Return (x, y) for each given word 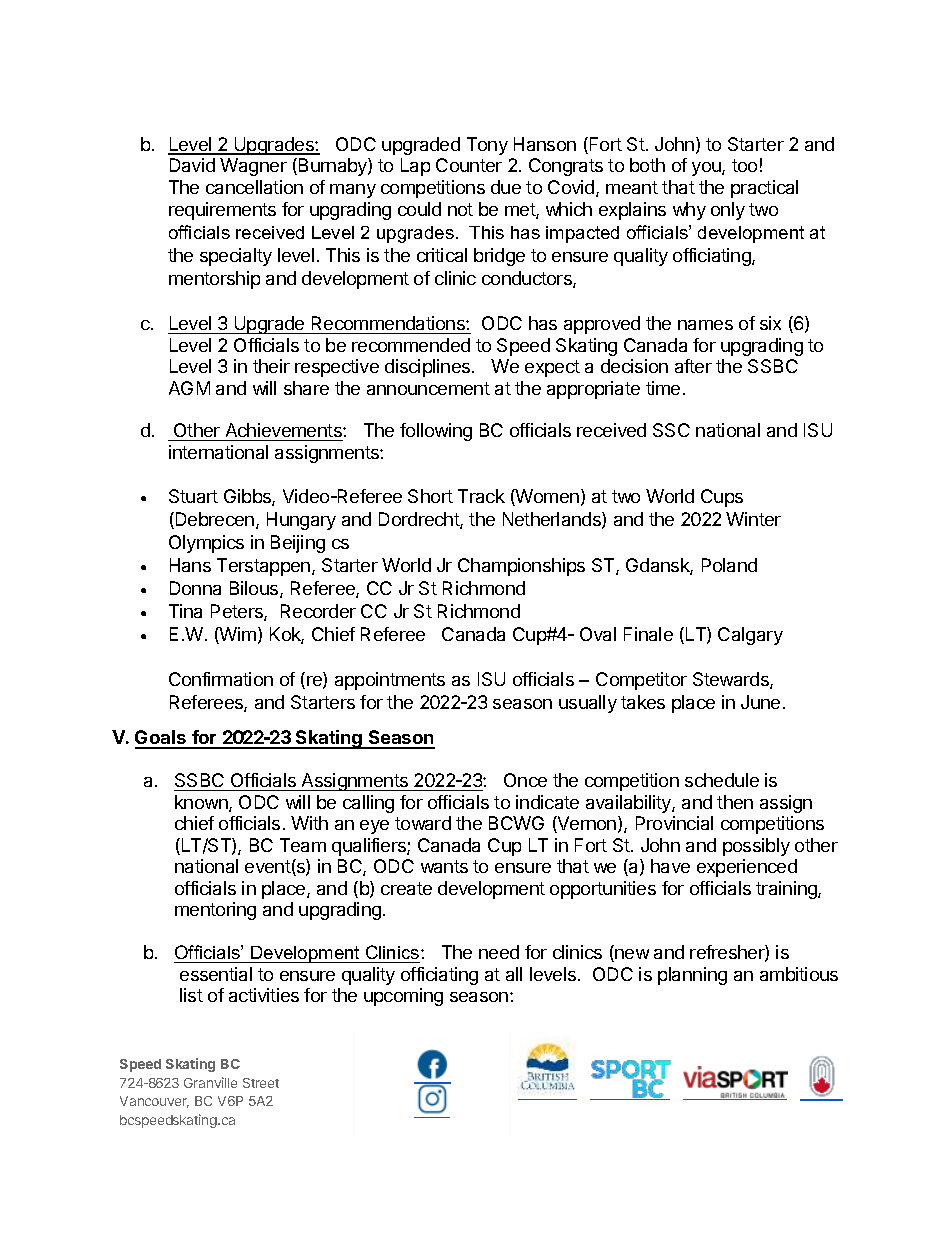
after (693, 366)
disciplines (429, 368)
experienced (747, 868)
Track (481, 496)
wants (444, 866)
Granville (210, 1082)
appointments (390, 681)
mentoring (215, 911)
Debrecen (215, 520)
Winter (753, 519)
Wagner (253, 167)
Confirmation (221, 679)
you (707, 169)
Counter (469, 165)
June (760, 702)
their (271, 366)
